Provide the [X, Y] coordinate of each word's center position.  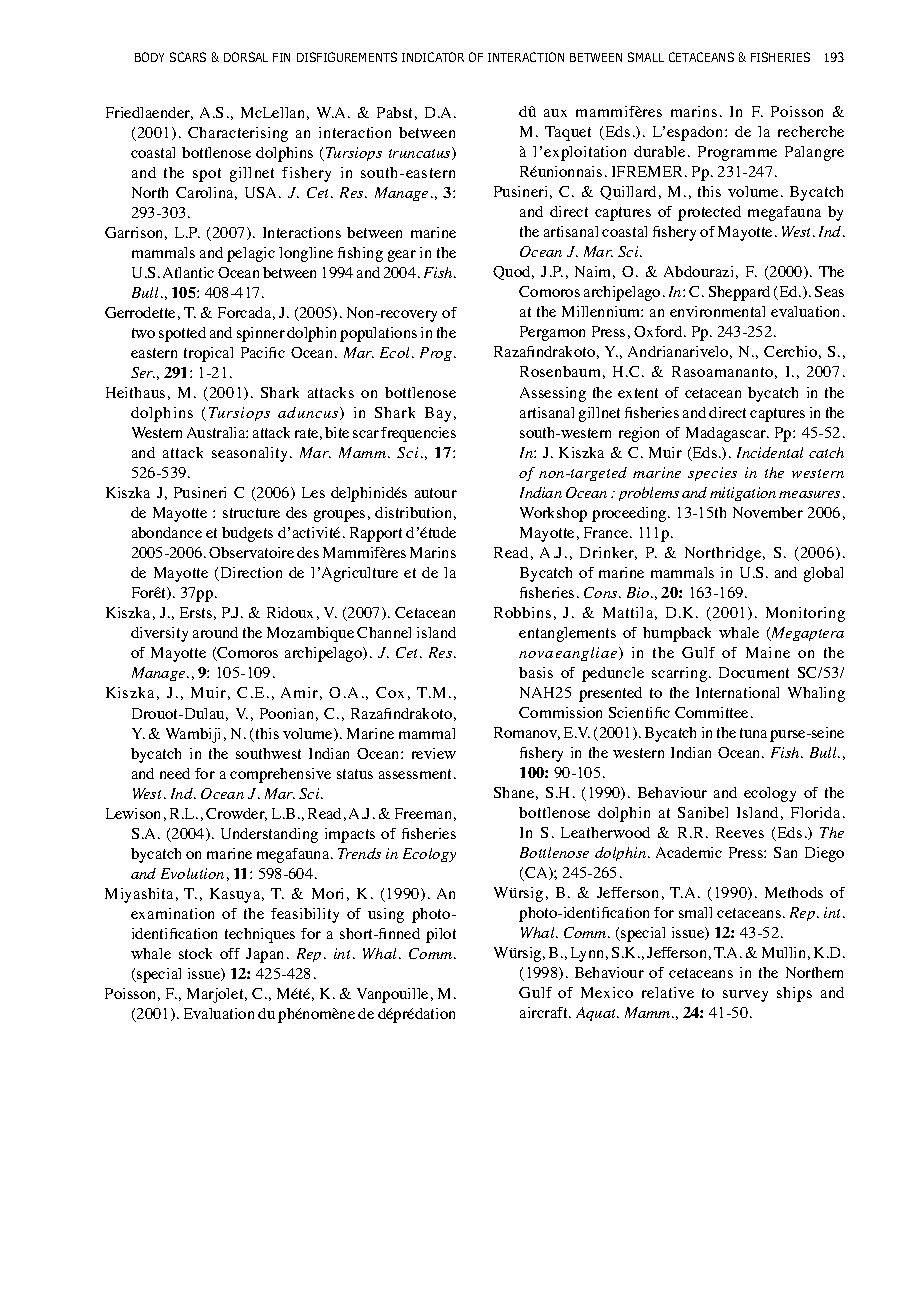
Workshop [553, 514]
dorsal [246, 57]
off [230, 953]
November [768, 512]
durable [659, 151]
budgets [247, 534]
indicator [433, 57]
